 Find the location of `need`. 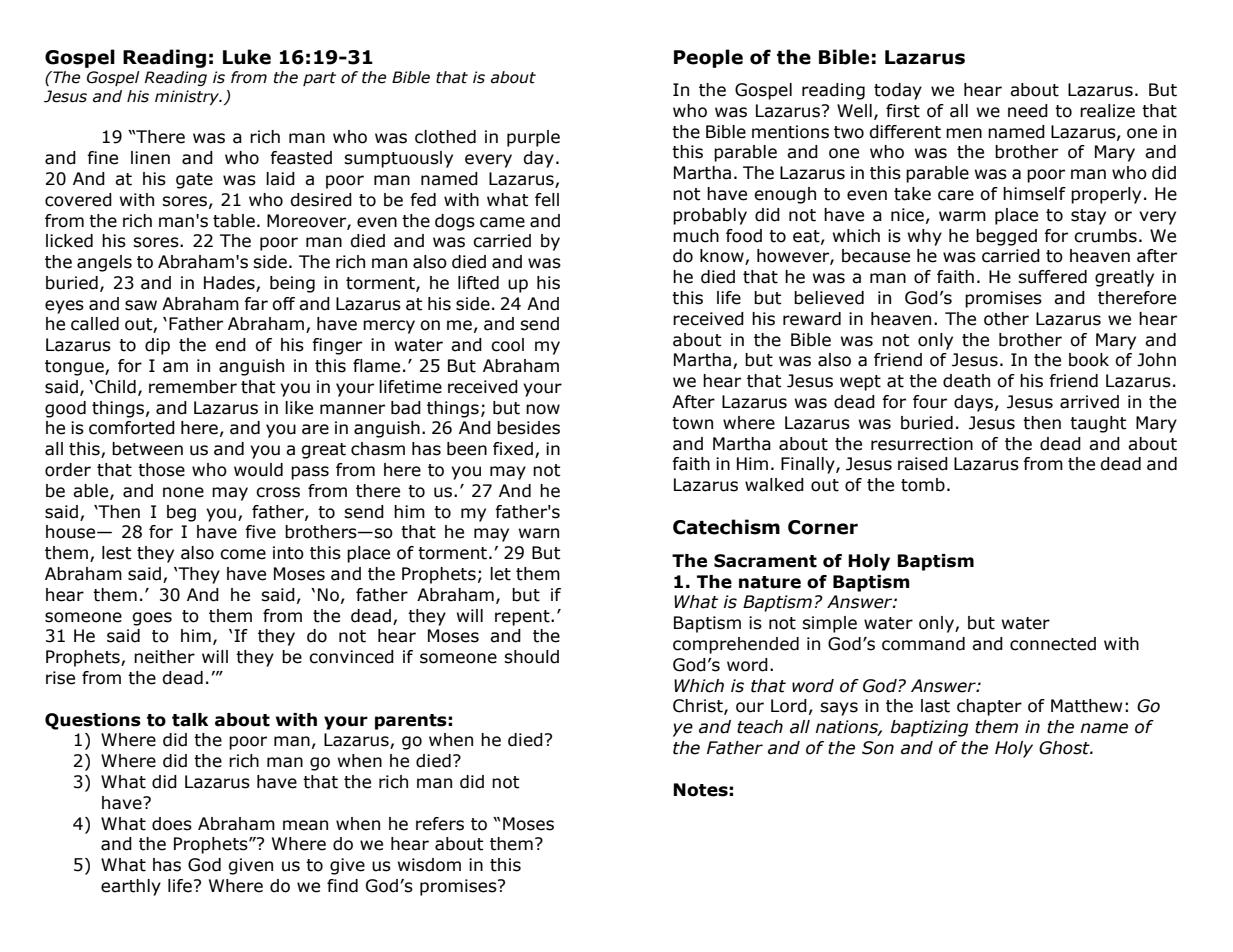

need is located at coordinates (1028, 111).
